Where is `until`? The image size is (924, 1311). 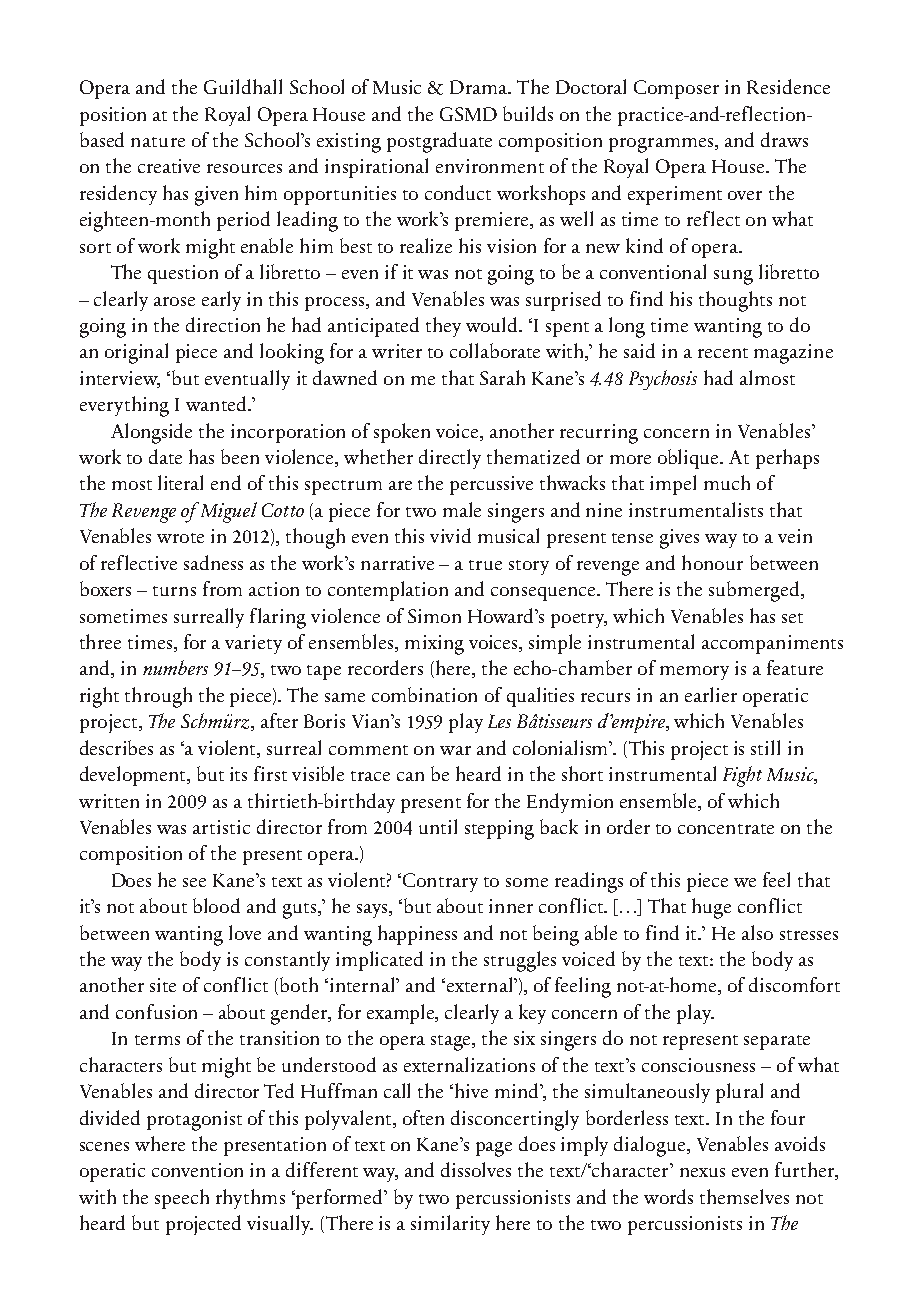
until is located at coordinates (438, 826).
